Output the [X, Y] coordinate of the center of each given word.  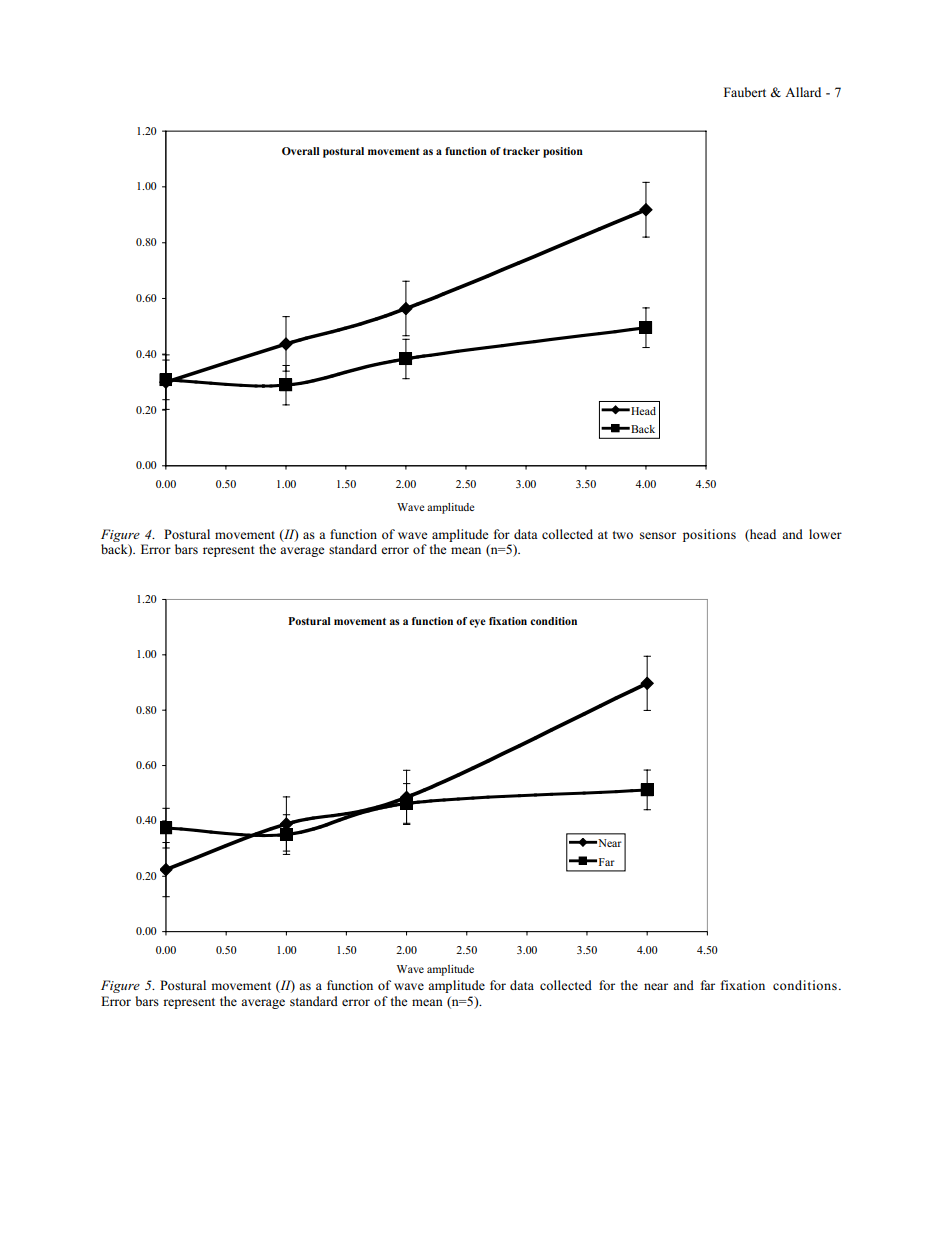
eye [477, 623]
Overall [301, 151]
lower [825, 534]
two [623, 535]
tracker [521, 151]
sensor [658, 535]
